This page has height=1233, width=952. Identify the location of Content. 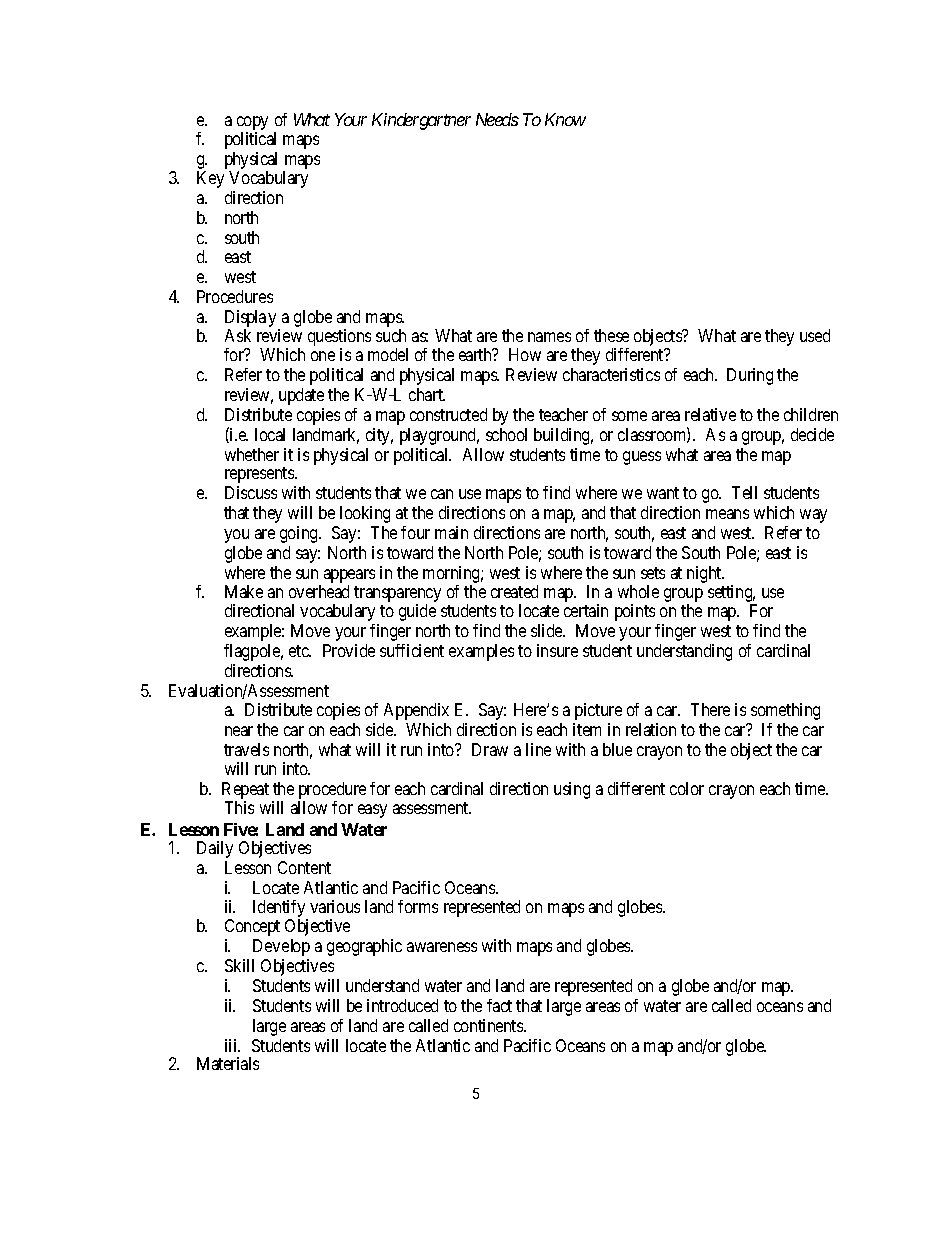
(304, 867).
